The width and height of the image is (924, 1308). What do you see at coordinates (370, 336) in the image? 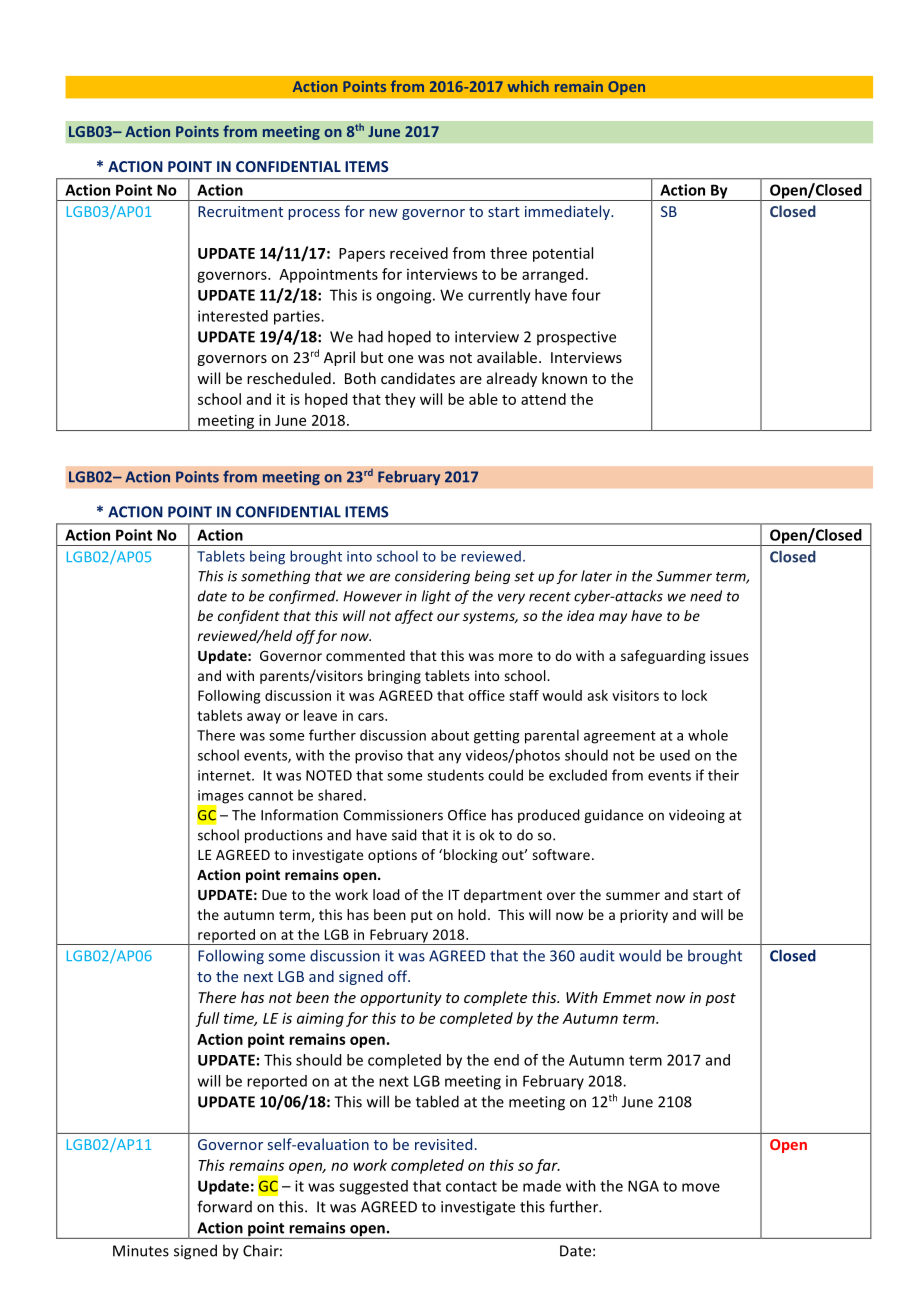
I see `had` at bounding box center [370, 336].
